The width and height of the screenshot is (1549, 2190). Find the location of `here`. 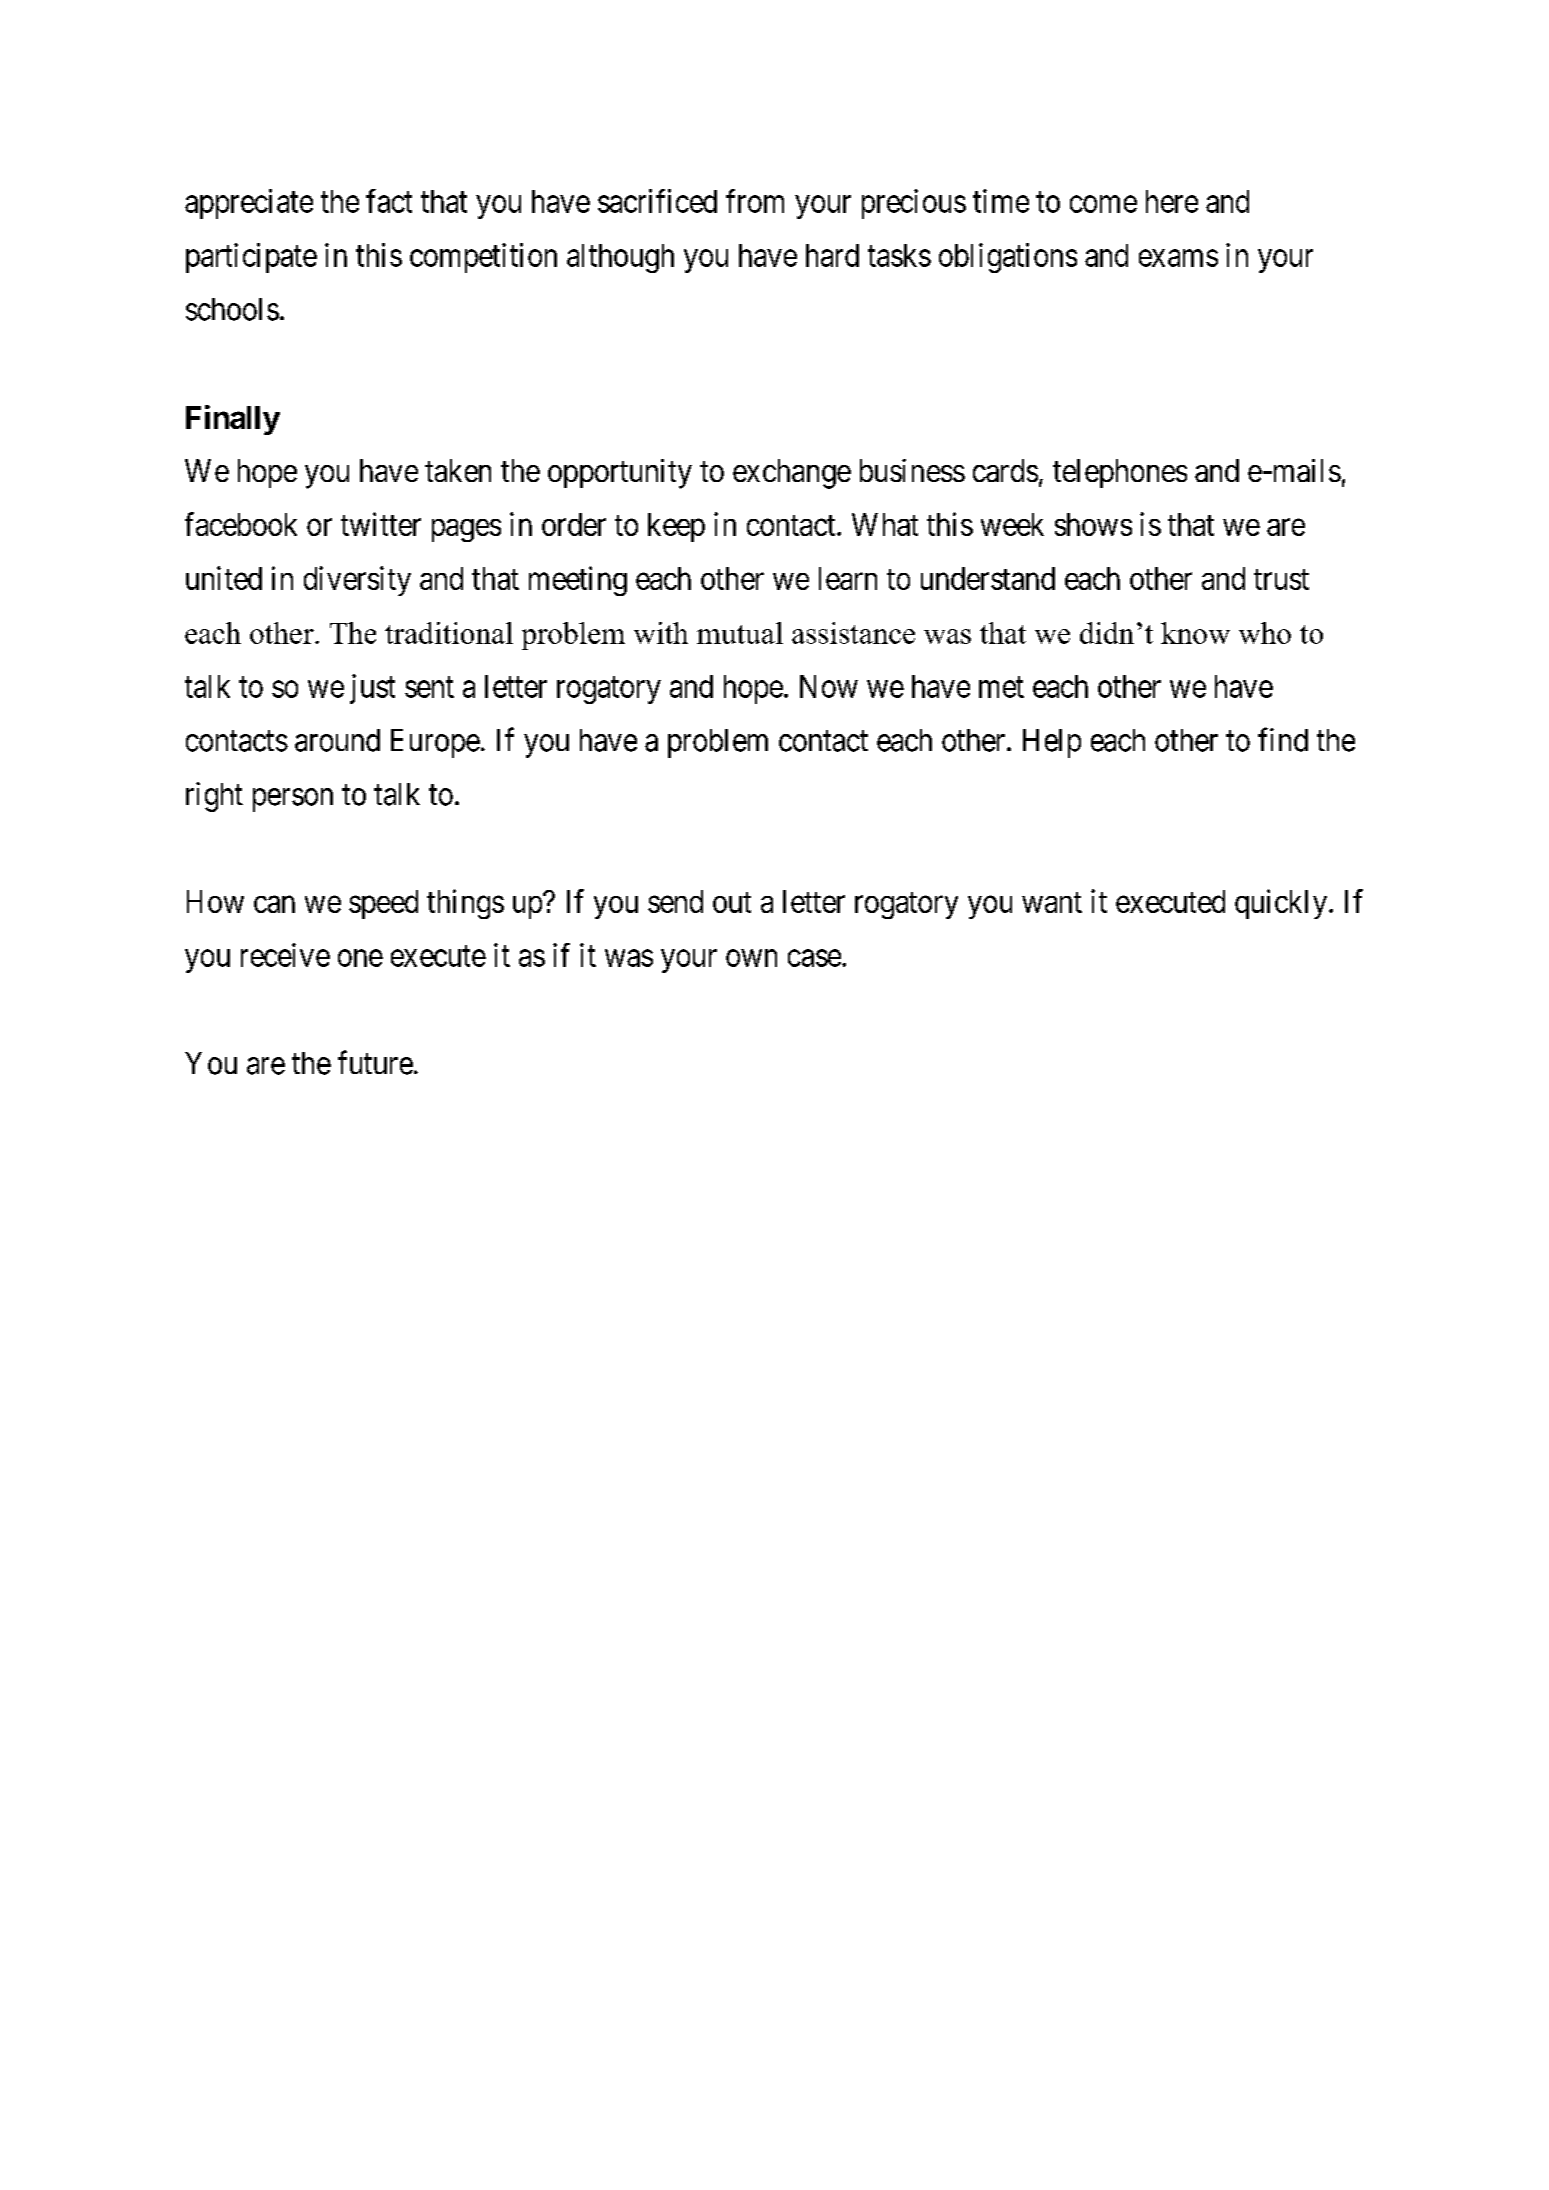

here is located at coordinates (1172, 201).
